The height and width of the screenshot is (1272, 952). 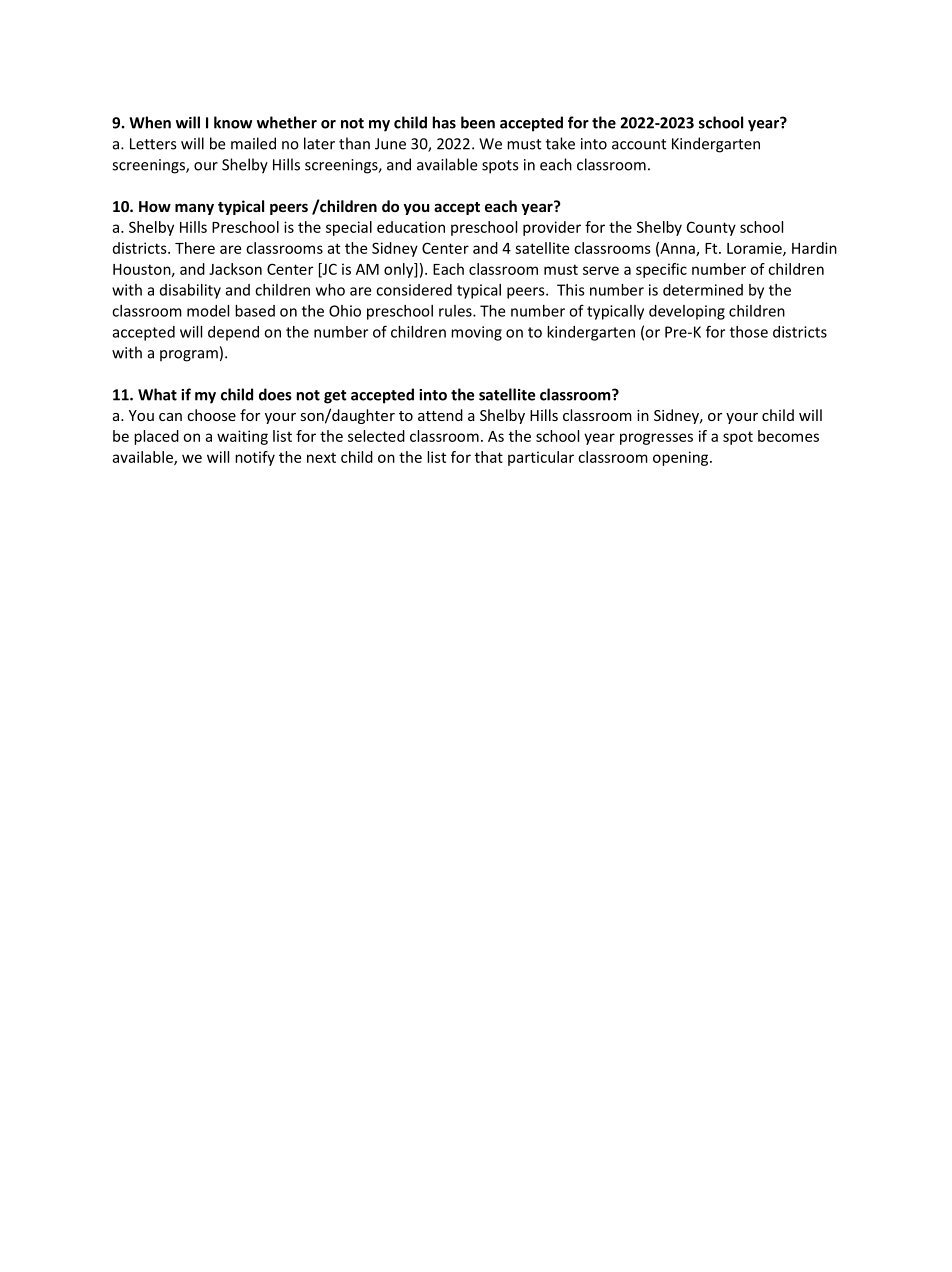 What do you see at coordinates (711, 228) in the screenshot?
I see `County` at bounding box center [711, 228].
